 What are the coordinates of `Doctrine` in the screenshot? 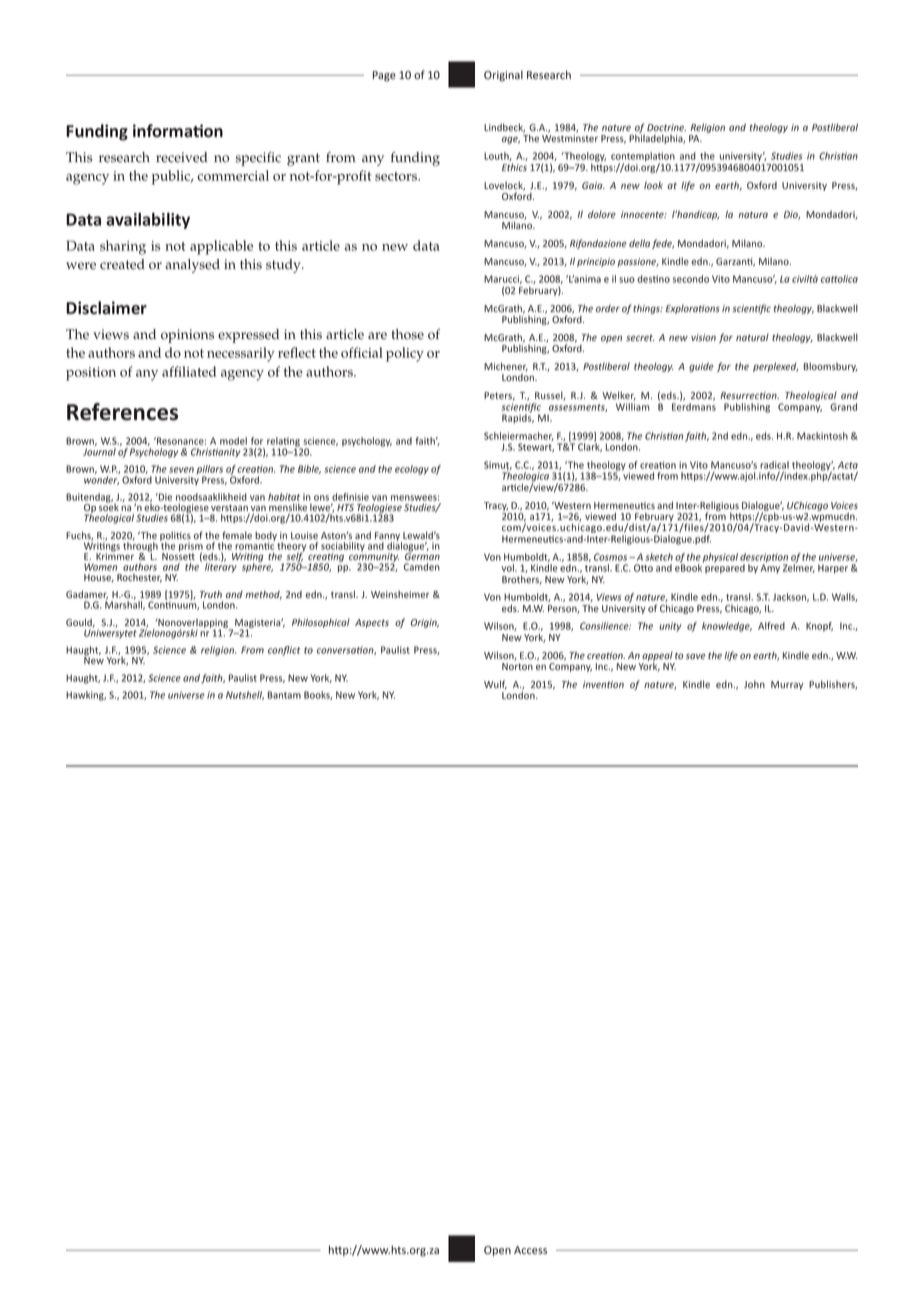 It's located at (666, 127).
